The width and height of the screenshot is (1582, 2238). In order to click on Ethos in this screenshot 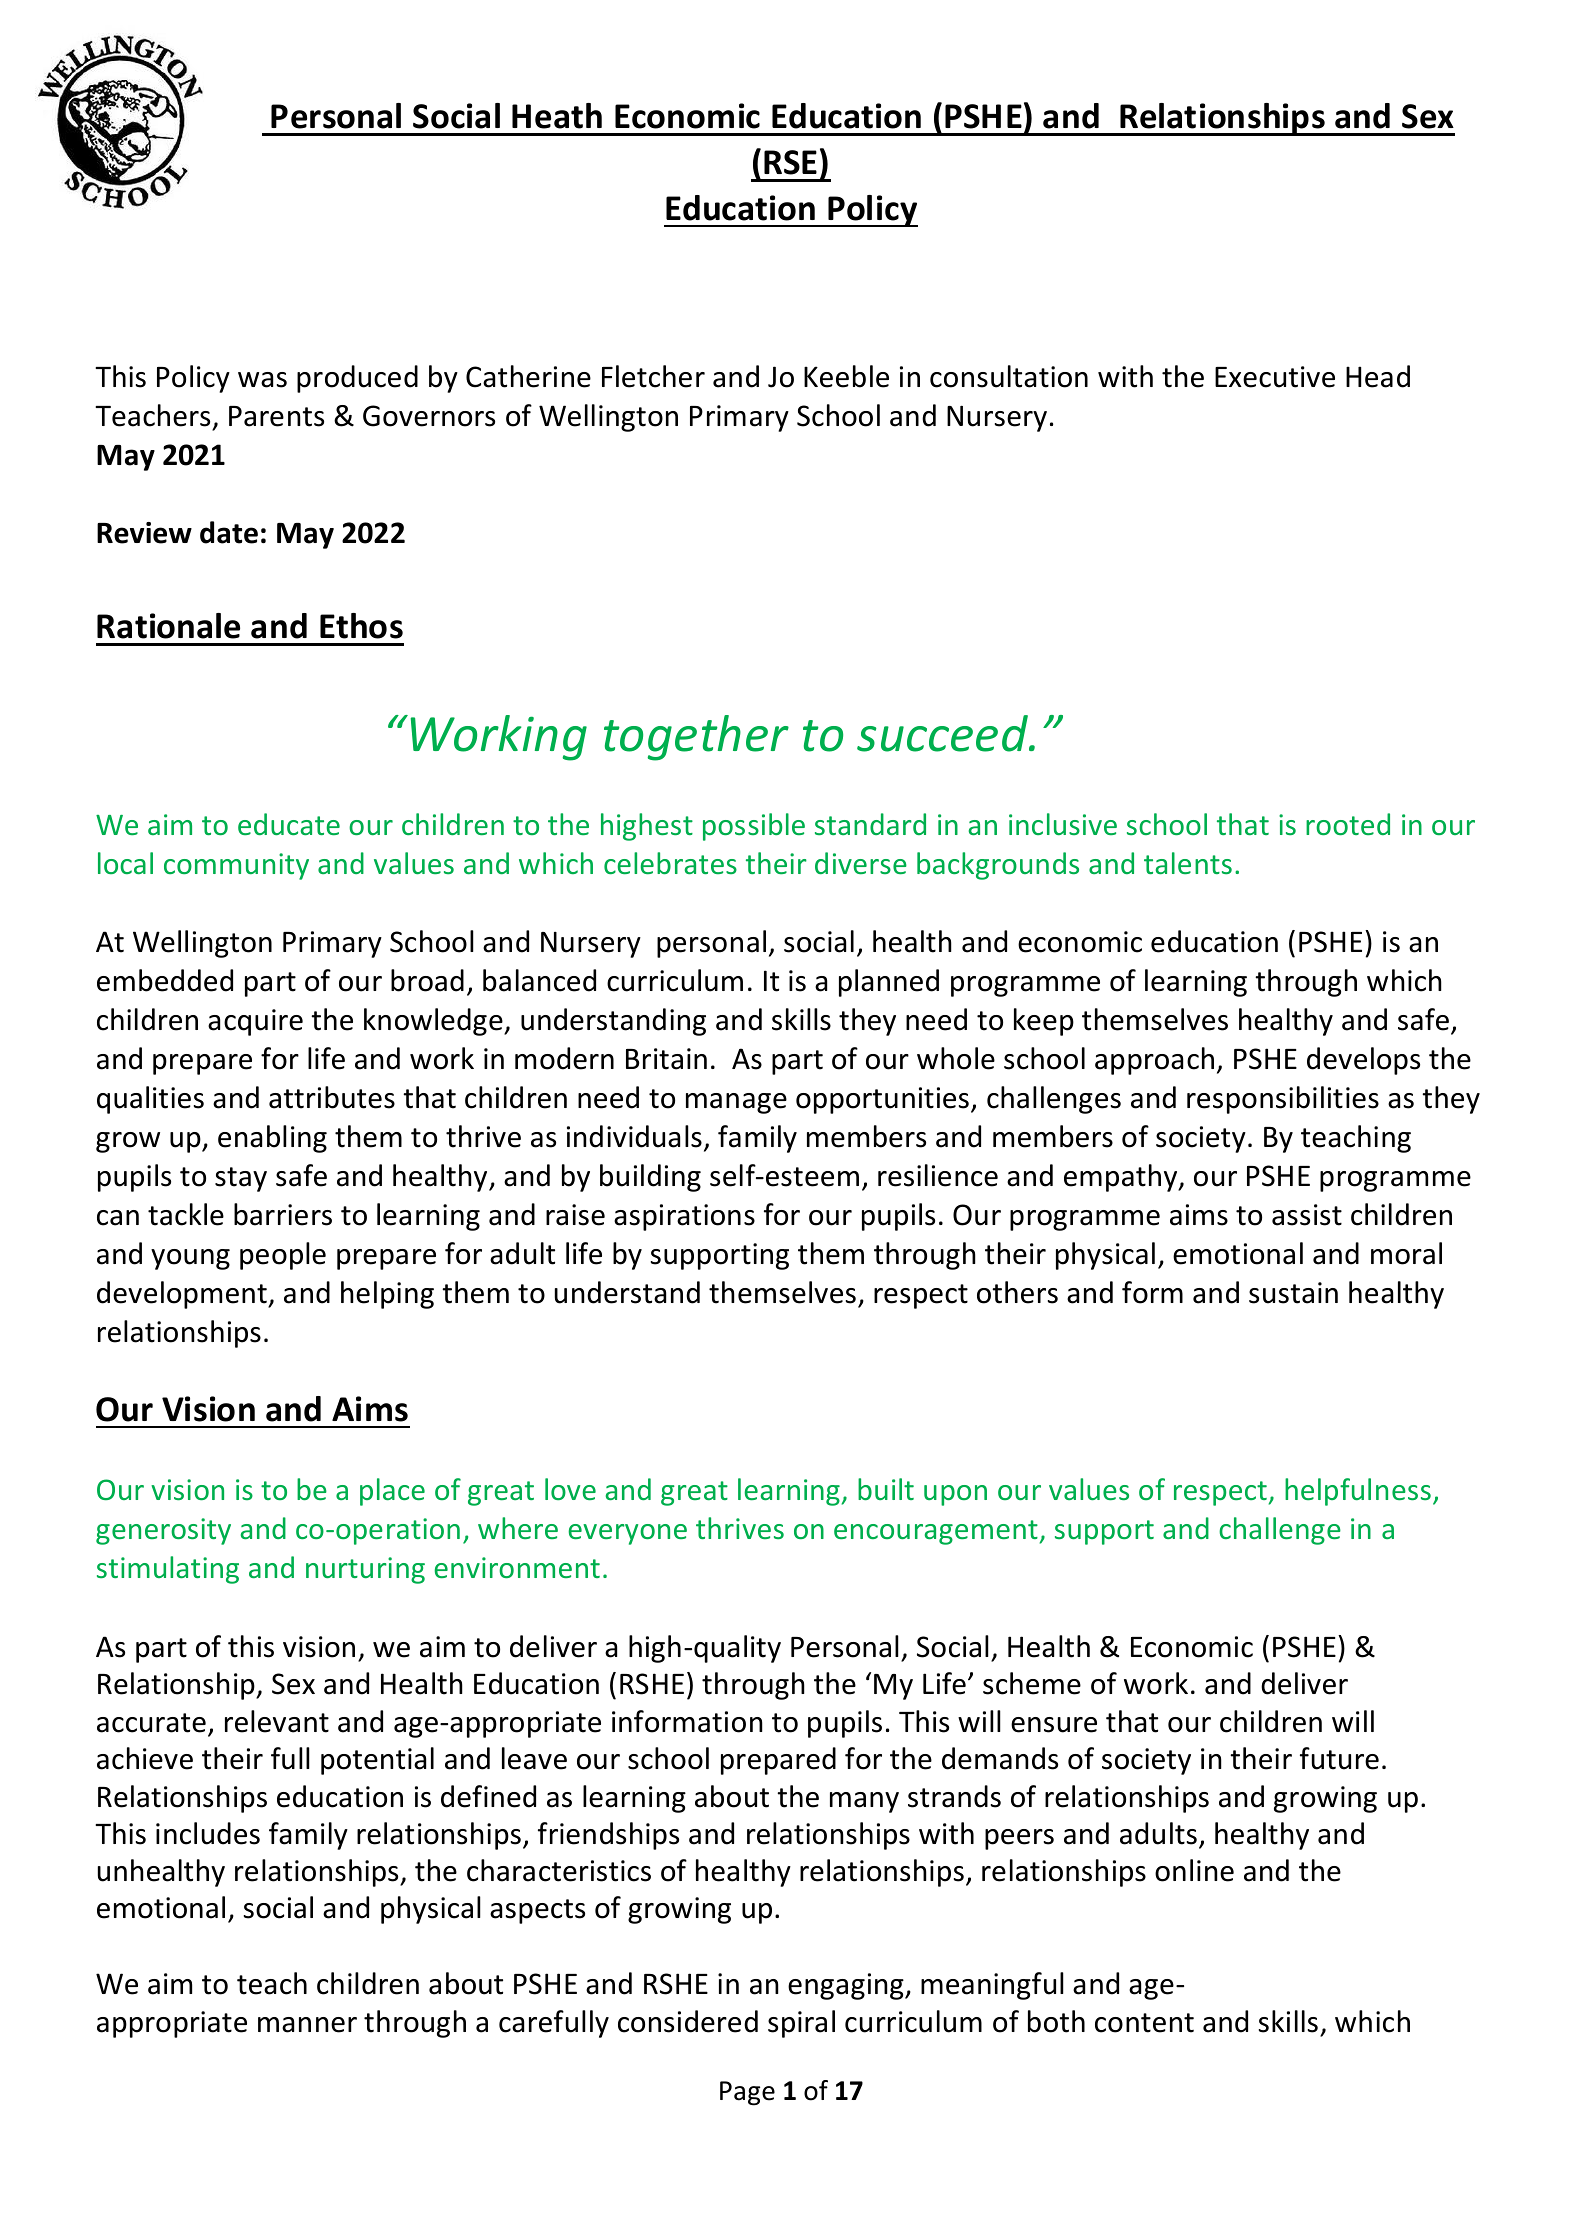, I will do `click(361, 626)`.
